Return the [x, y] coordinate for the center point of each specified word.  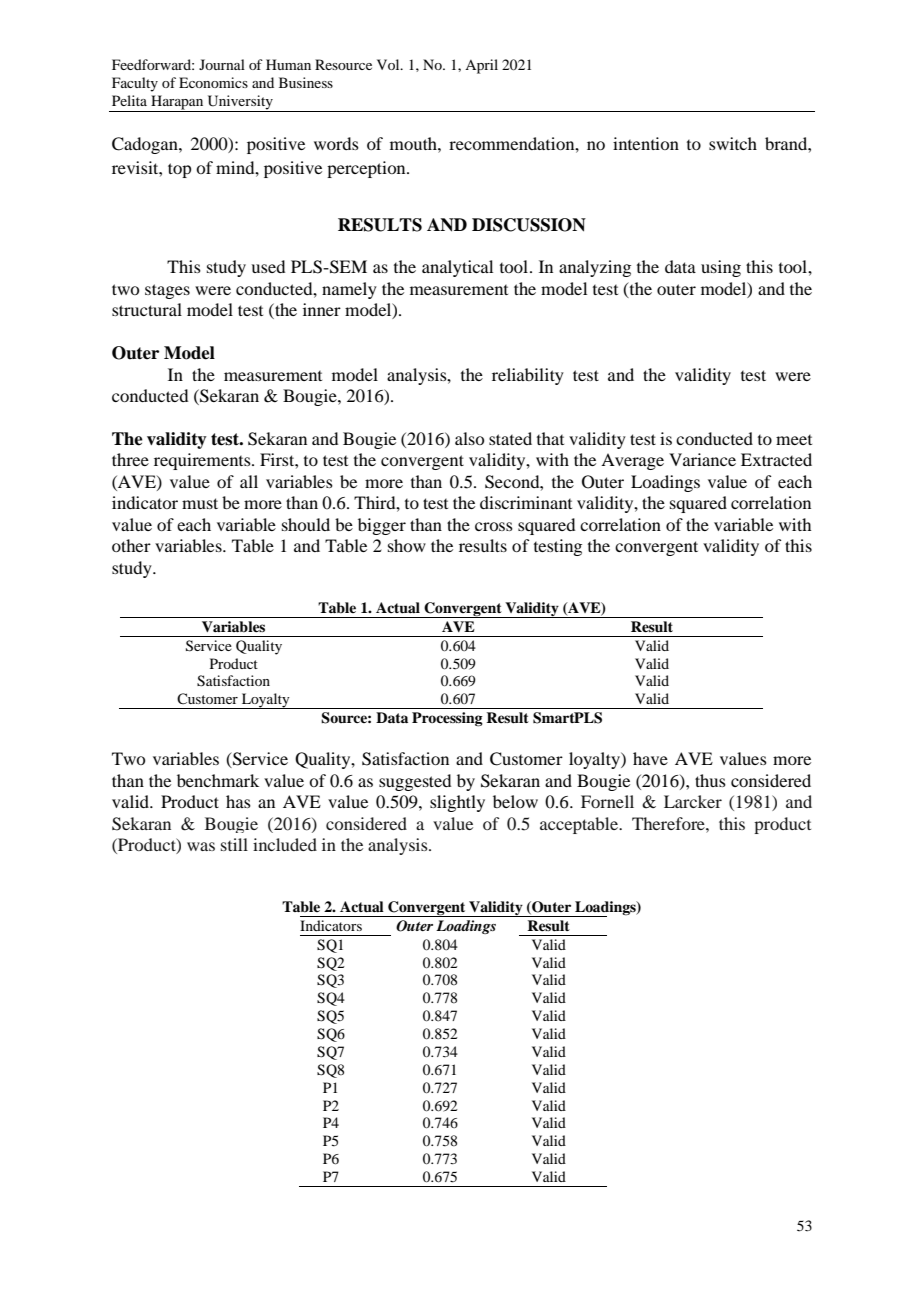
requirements [203, 461]
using [721, 268]
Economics [213, 82]
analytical [457, 268]
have [650, 758]
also [469, 438]
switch [733, 143]
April [481, 66]
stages [167, 291]
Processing [447, 719]
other [131, 545]
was [201, 846]
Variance [702, 459]
